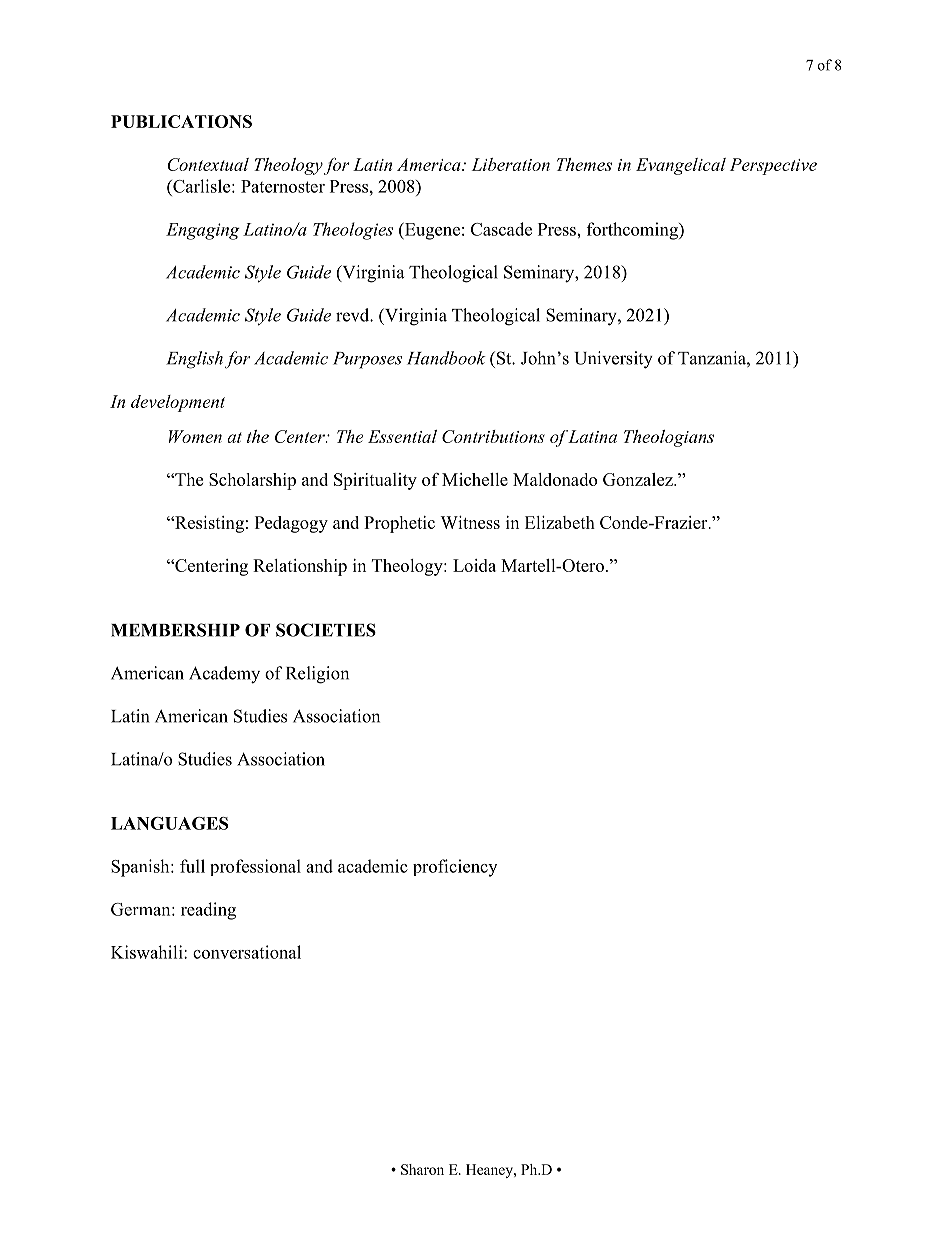  What do you see at coordinates (255, 867) in the document?
I see `professional` at bounding box center [255, 867].
